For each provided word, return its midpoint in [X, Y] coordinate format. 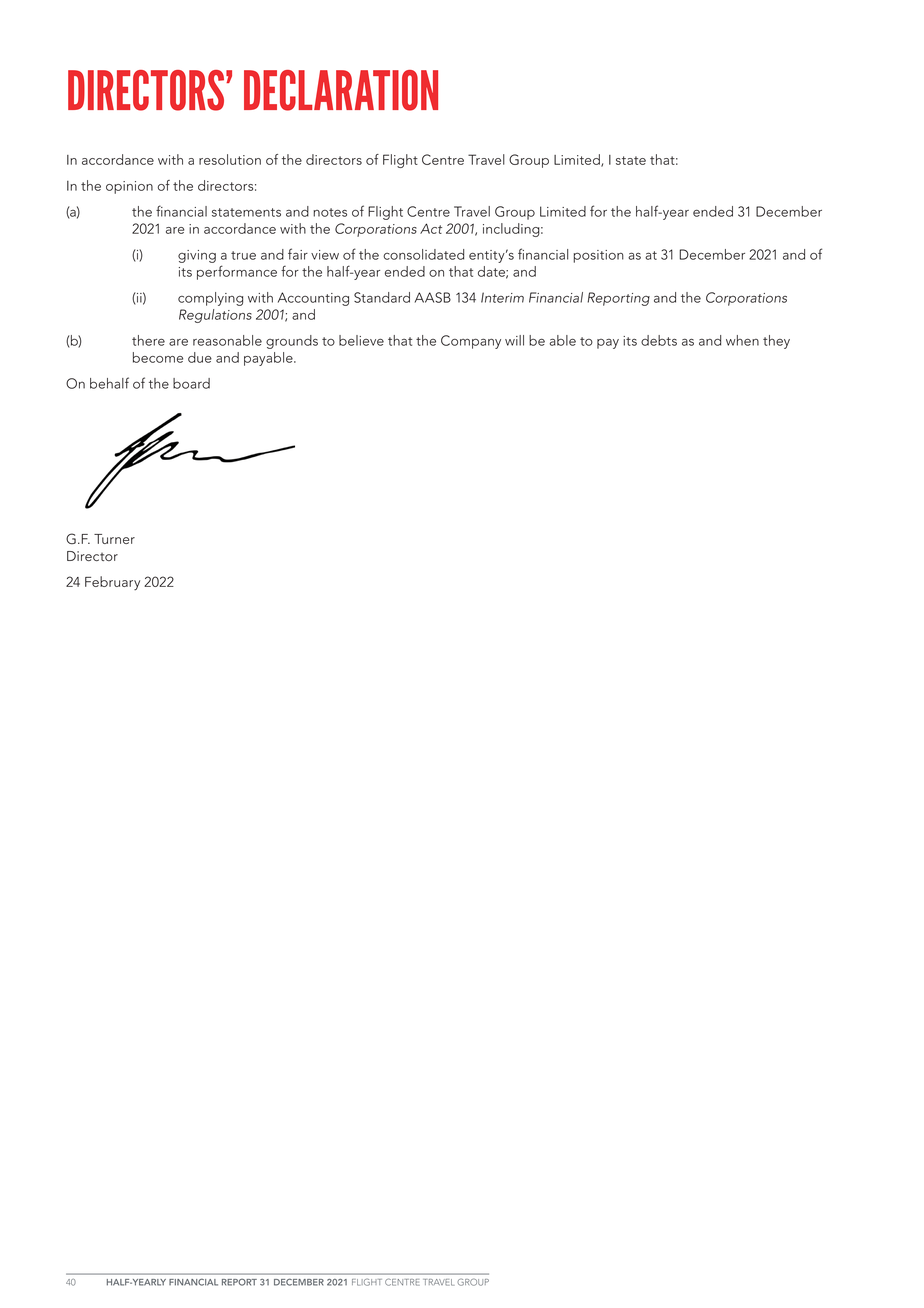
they [776, 342]
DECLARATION [341, 90]
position [598, 256]
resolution [230, 159]
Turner [114, 539]
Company [471, 342]
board [191, 383]
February [112, 583]
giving [197, 256]
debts [659, 340]
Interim [502, 297]
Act [431, 228]
